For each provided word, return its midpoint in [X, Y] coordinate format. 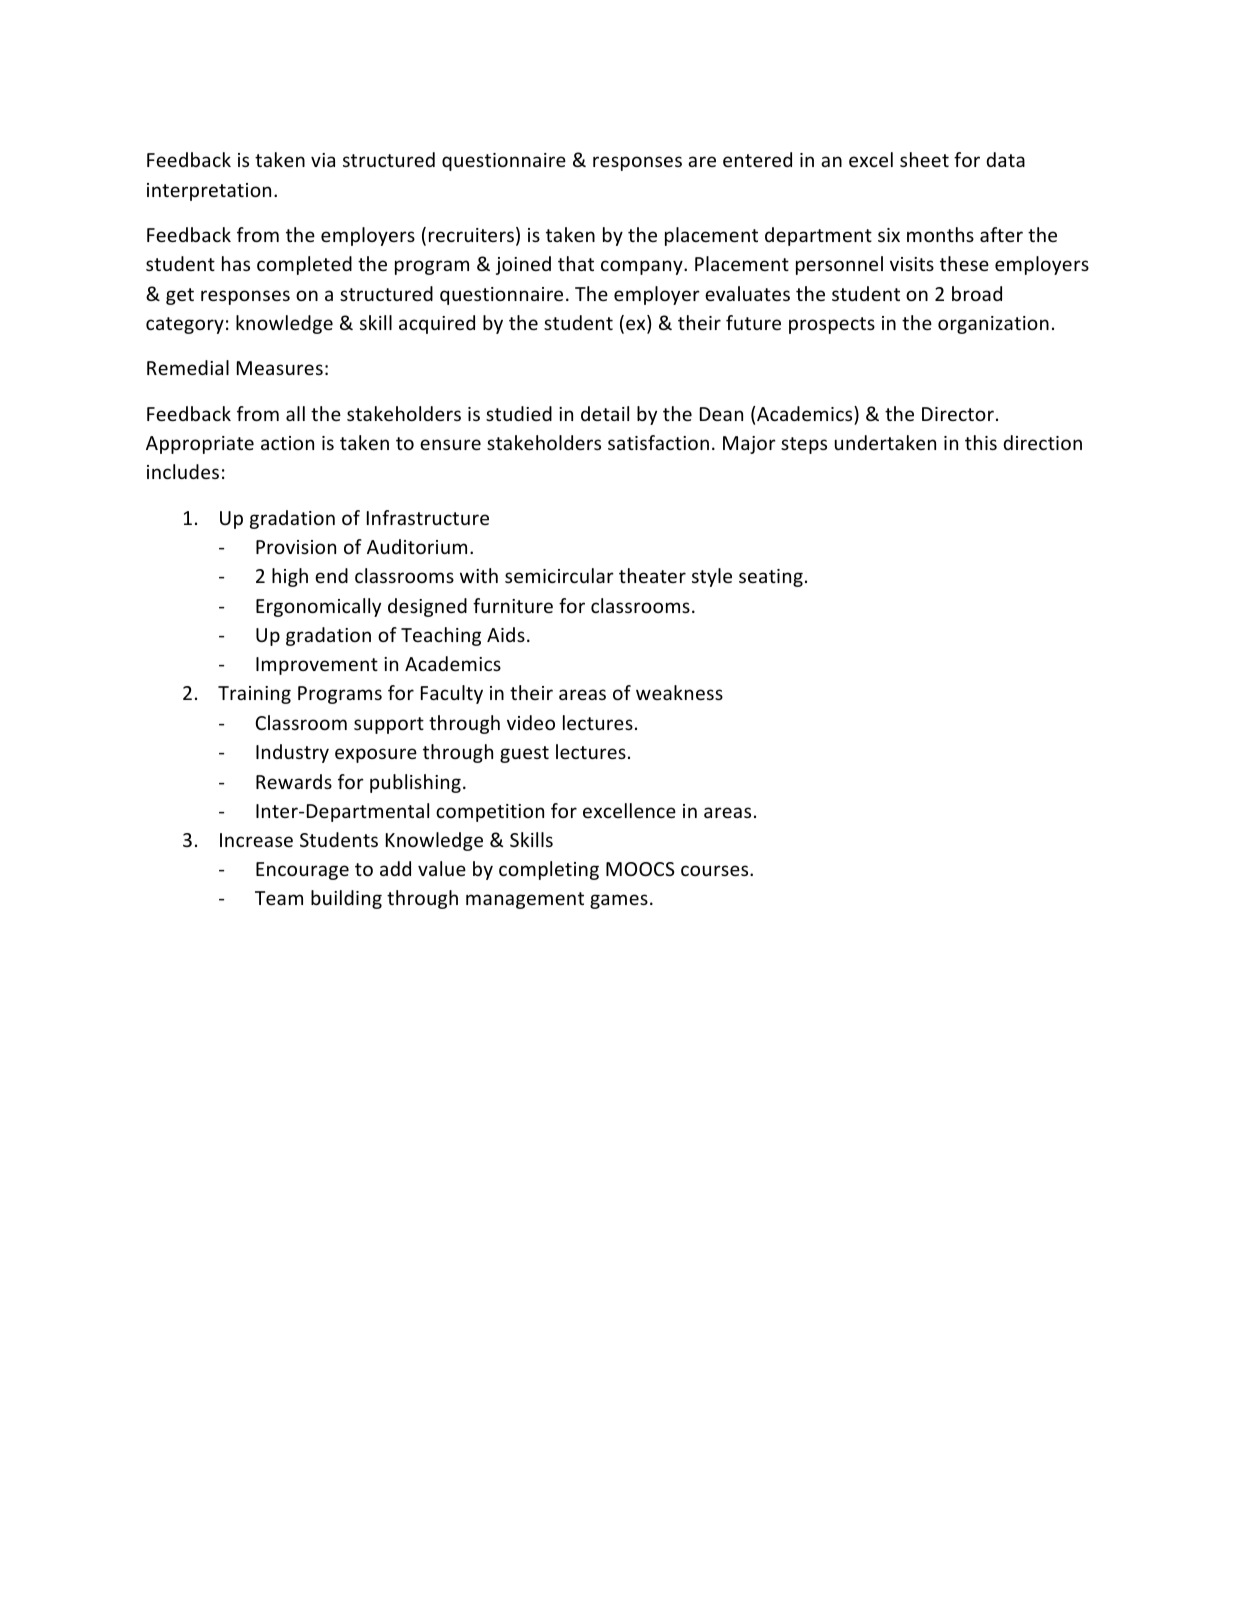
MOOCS [640, 869]
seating [771, 578]
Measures [280, 368]
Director [958, 414]
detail [605, 413]
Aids [506, 634]
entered [757, 159]
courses [716, 870]
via [323, 160]
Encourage [302, 871]
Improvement [317, 666]
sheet [924, 159]
